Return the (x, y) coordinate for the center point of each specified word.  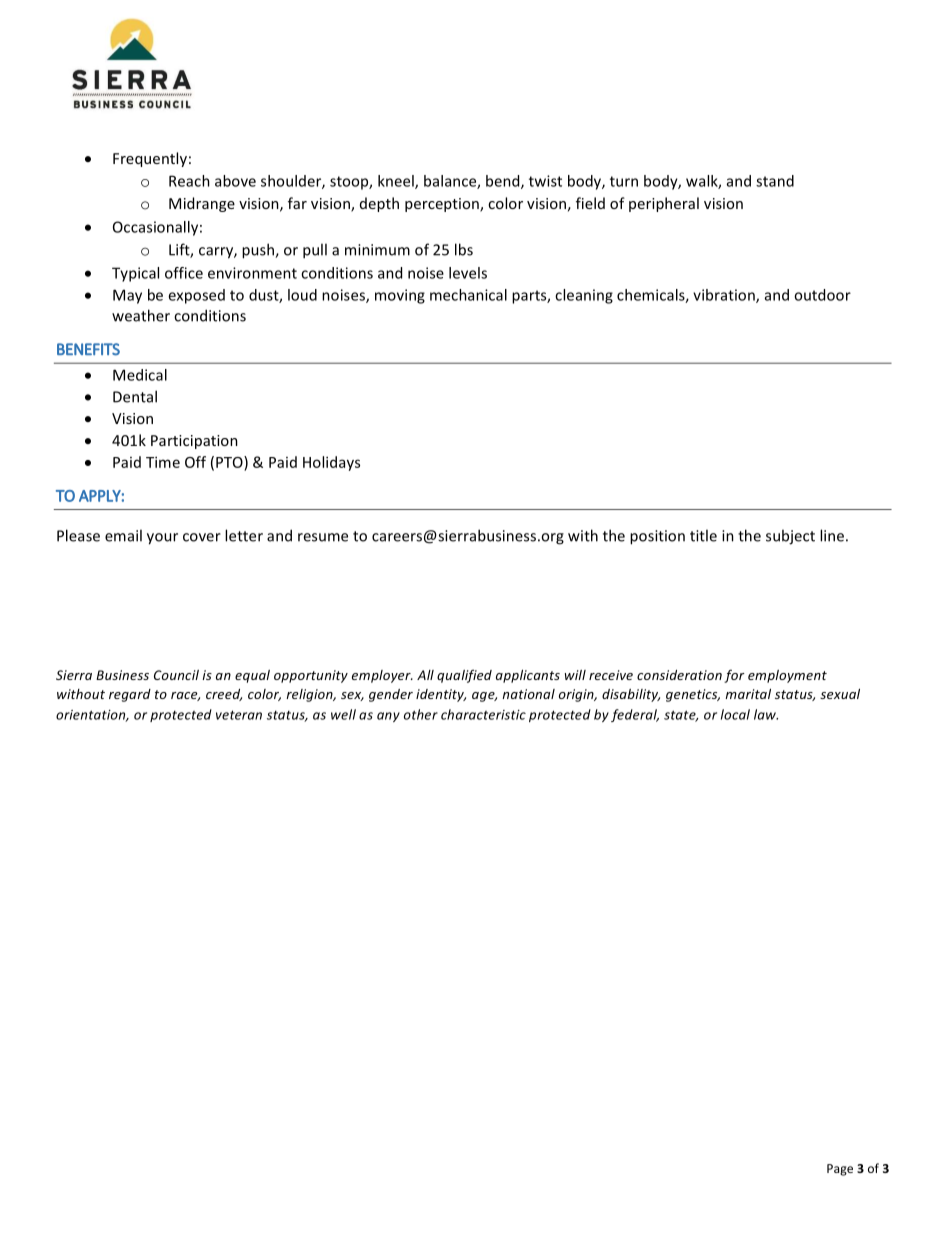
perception (443, 205)
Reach (189, 181)
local (735, 714)
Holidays (331, 463)
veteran (239, 715)
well (343, 714)
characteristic (483, 714)
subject (790, 537)
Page (840, 1170)
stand (775, 181)
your (162, 539)
